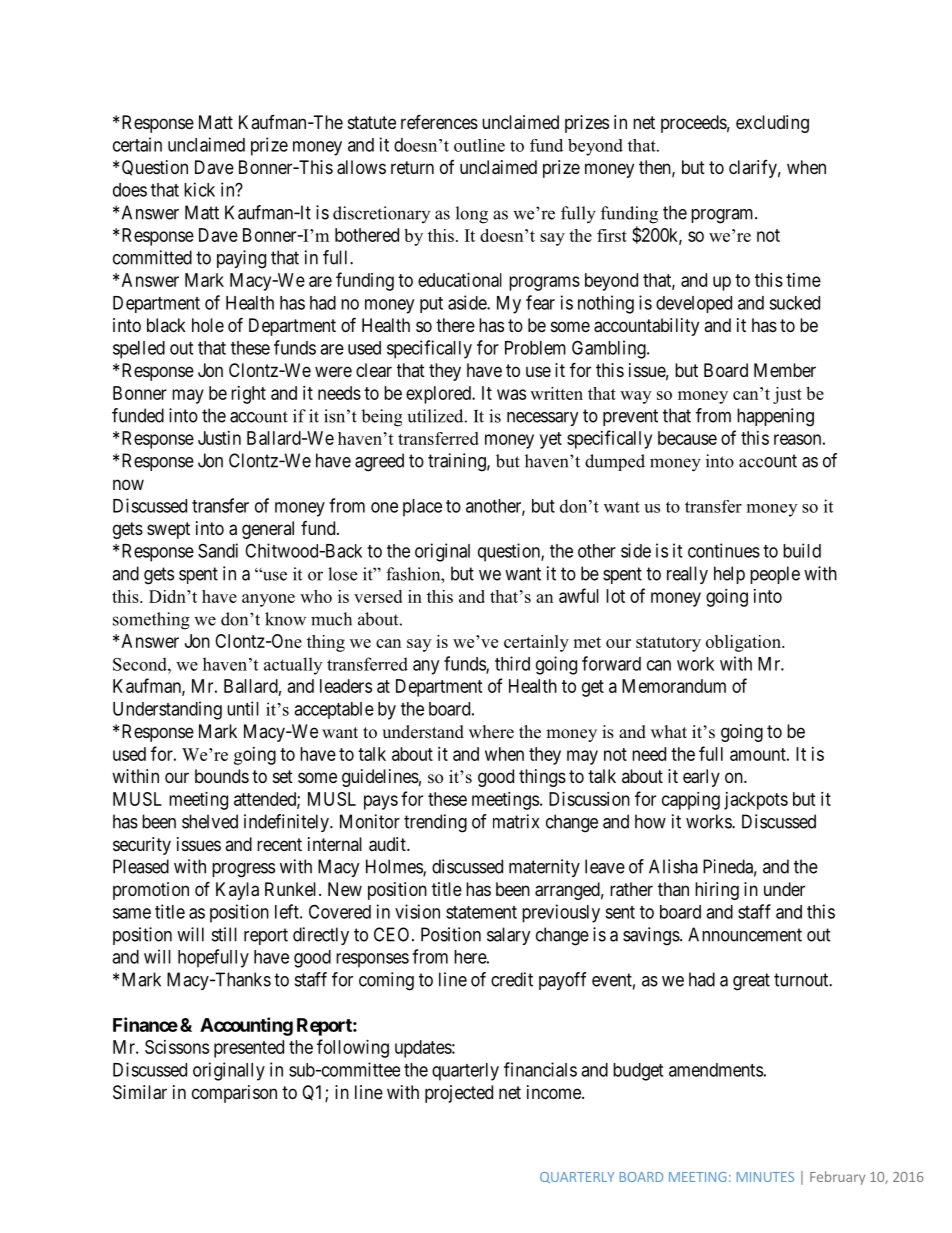 The height and width of the image is (1233, 952). What do you see at coordinates (744, 643) in the image?
I see `obligation` at bounding box center [744, 643].
